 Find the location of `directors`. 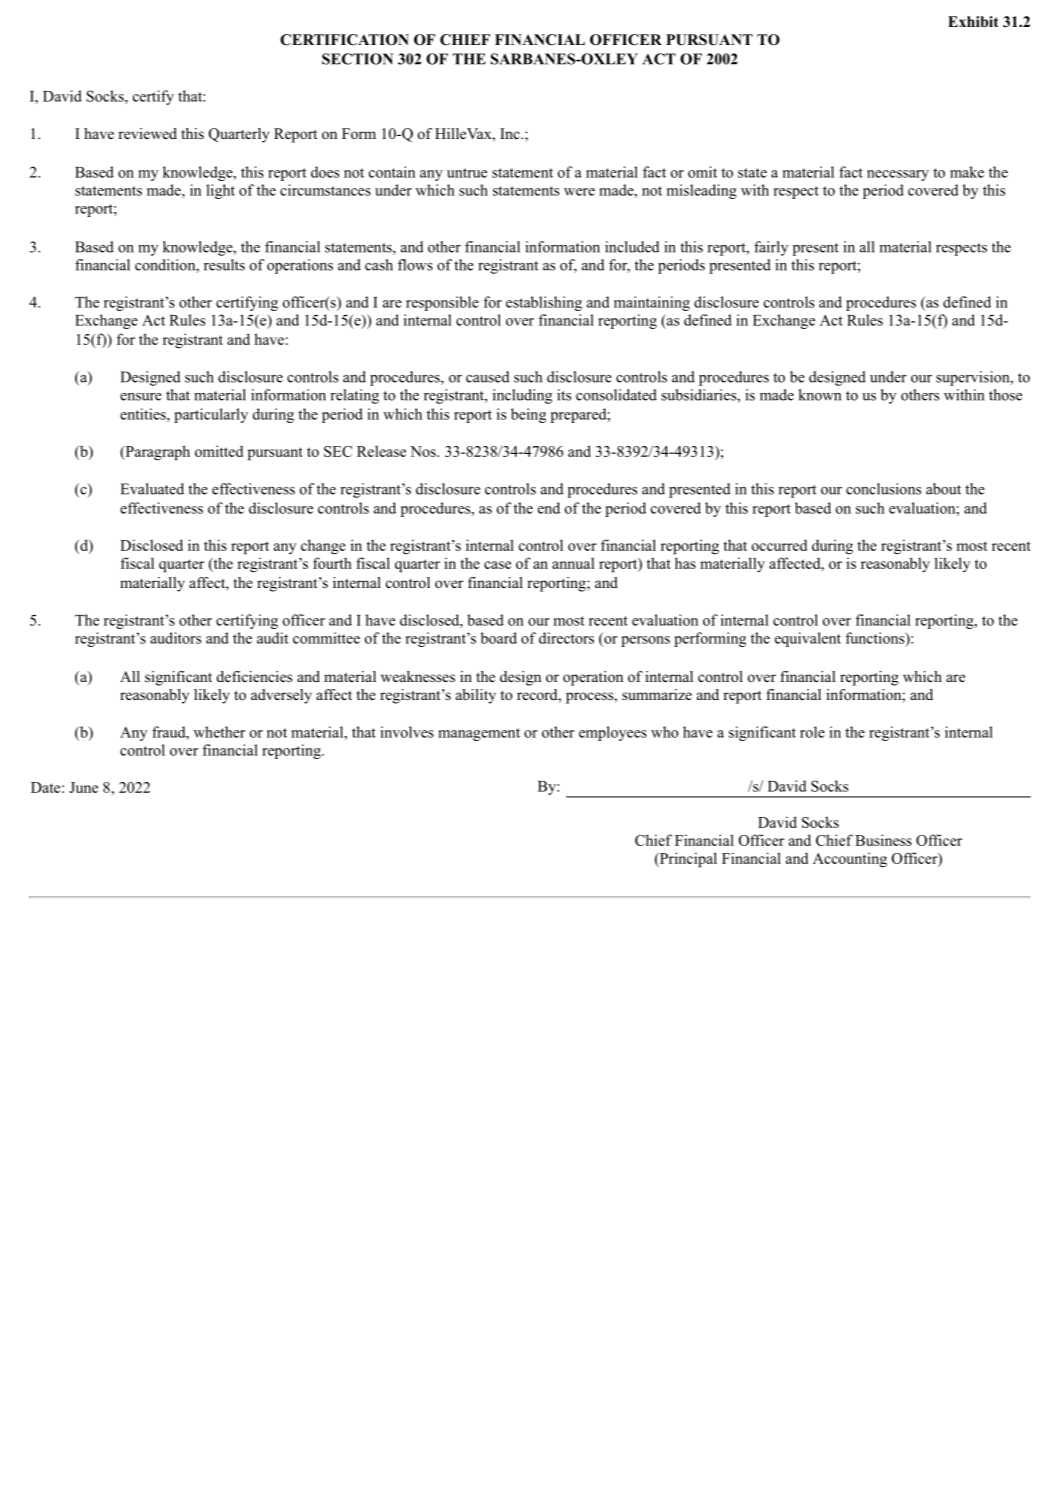

directors is located at coordinates (566, 638).
